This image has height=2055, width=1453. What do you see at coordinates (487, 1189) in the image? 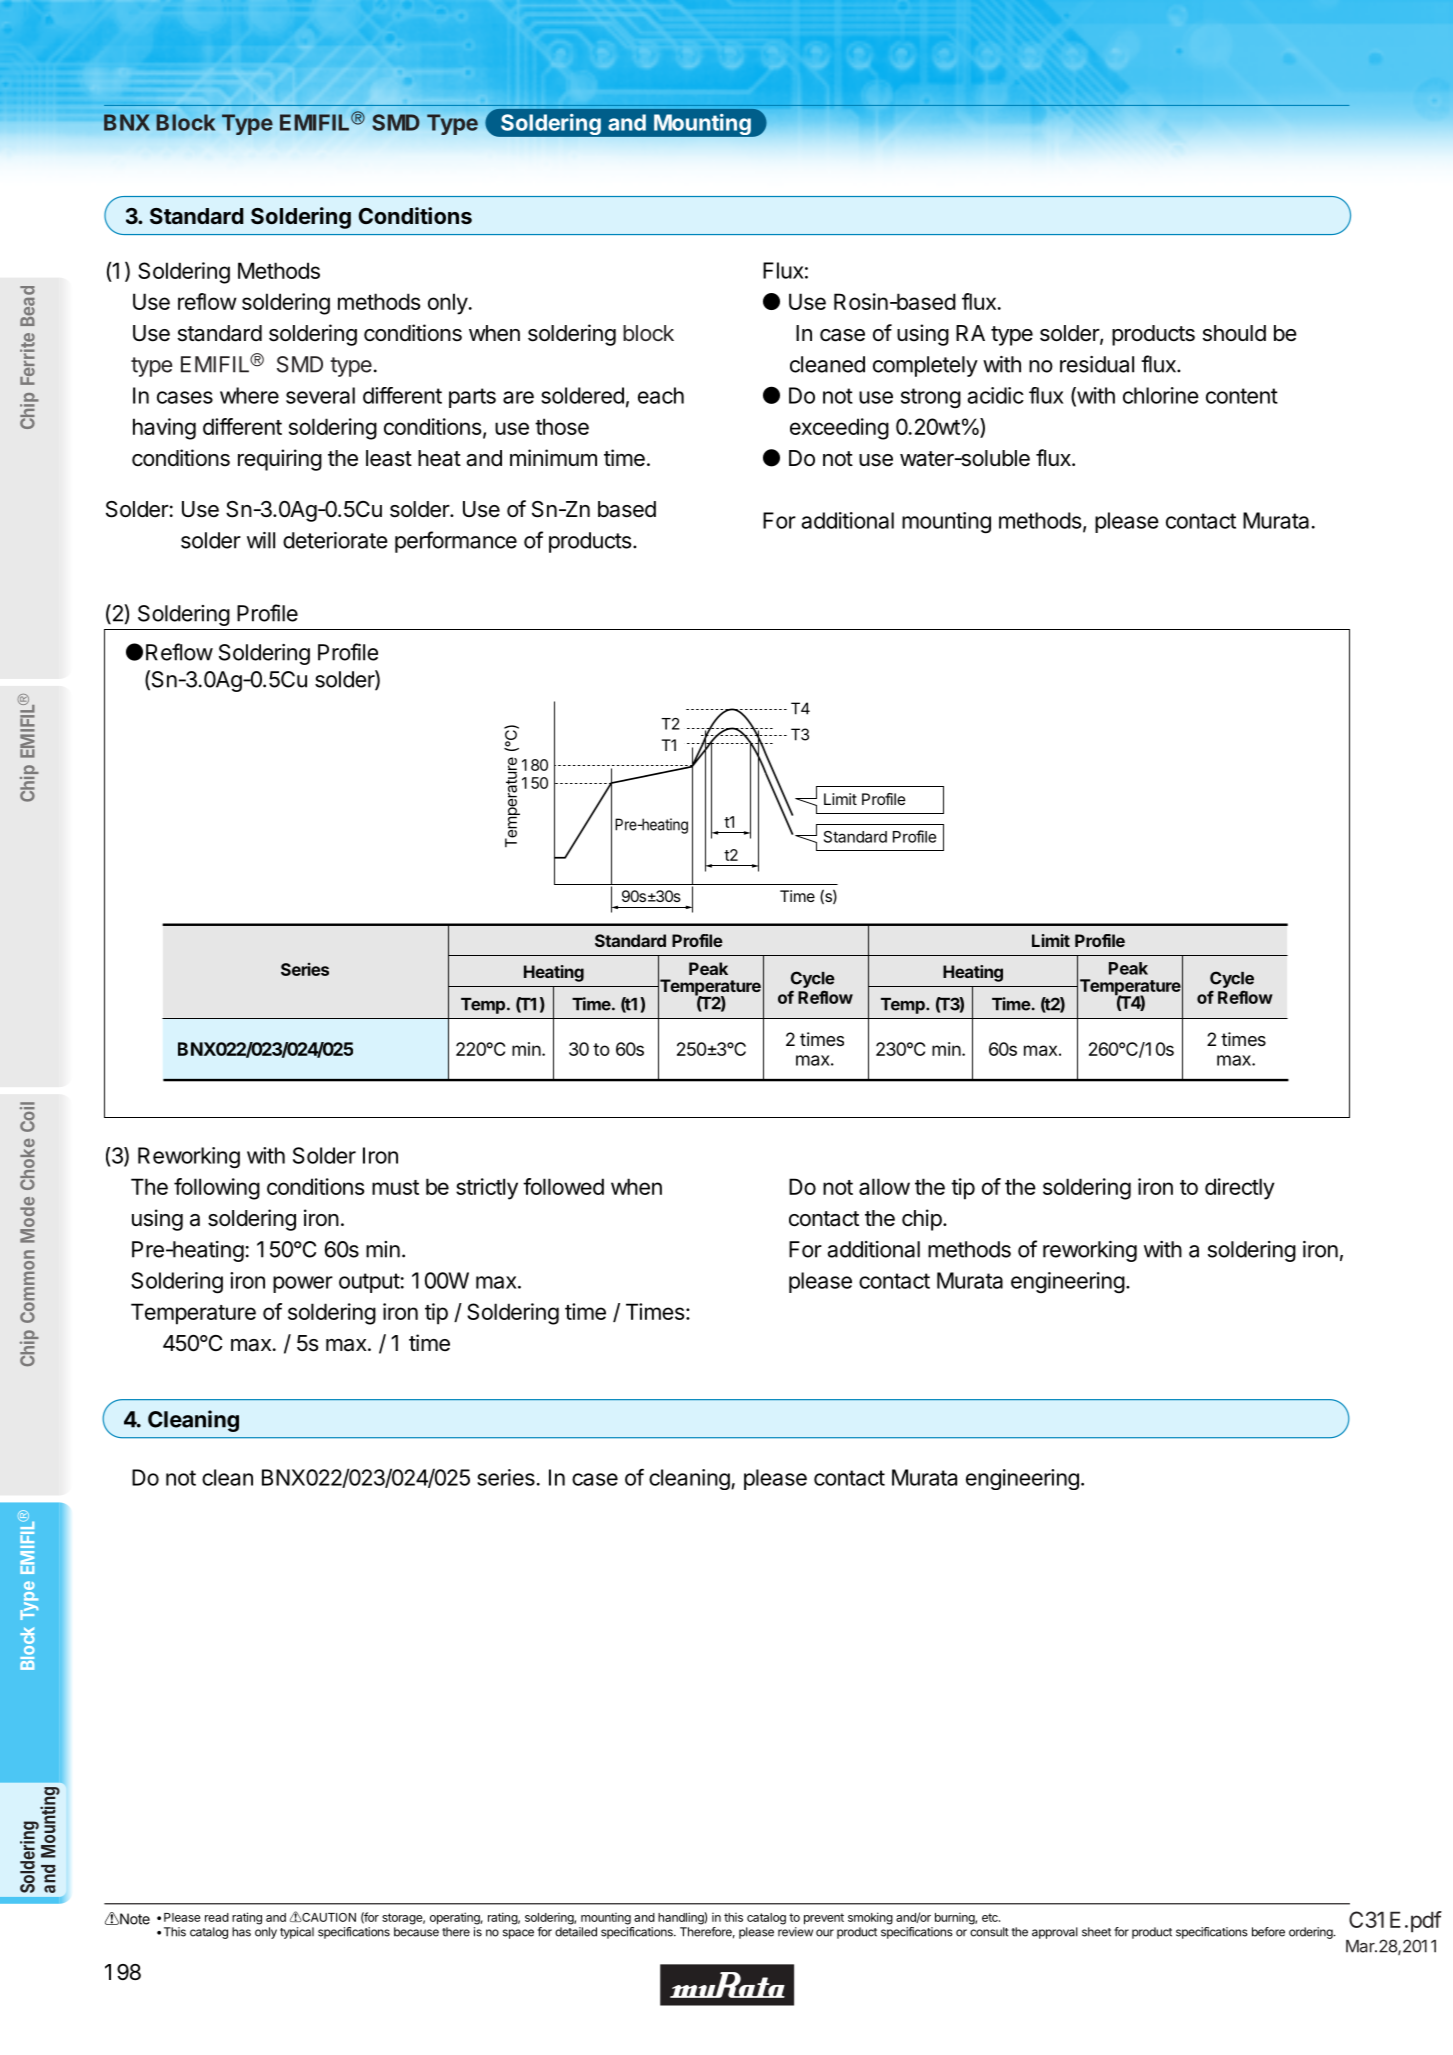
I see `strictly` at bounding box center [487, 1189].
